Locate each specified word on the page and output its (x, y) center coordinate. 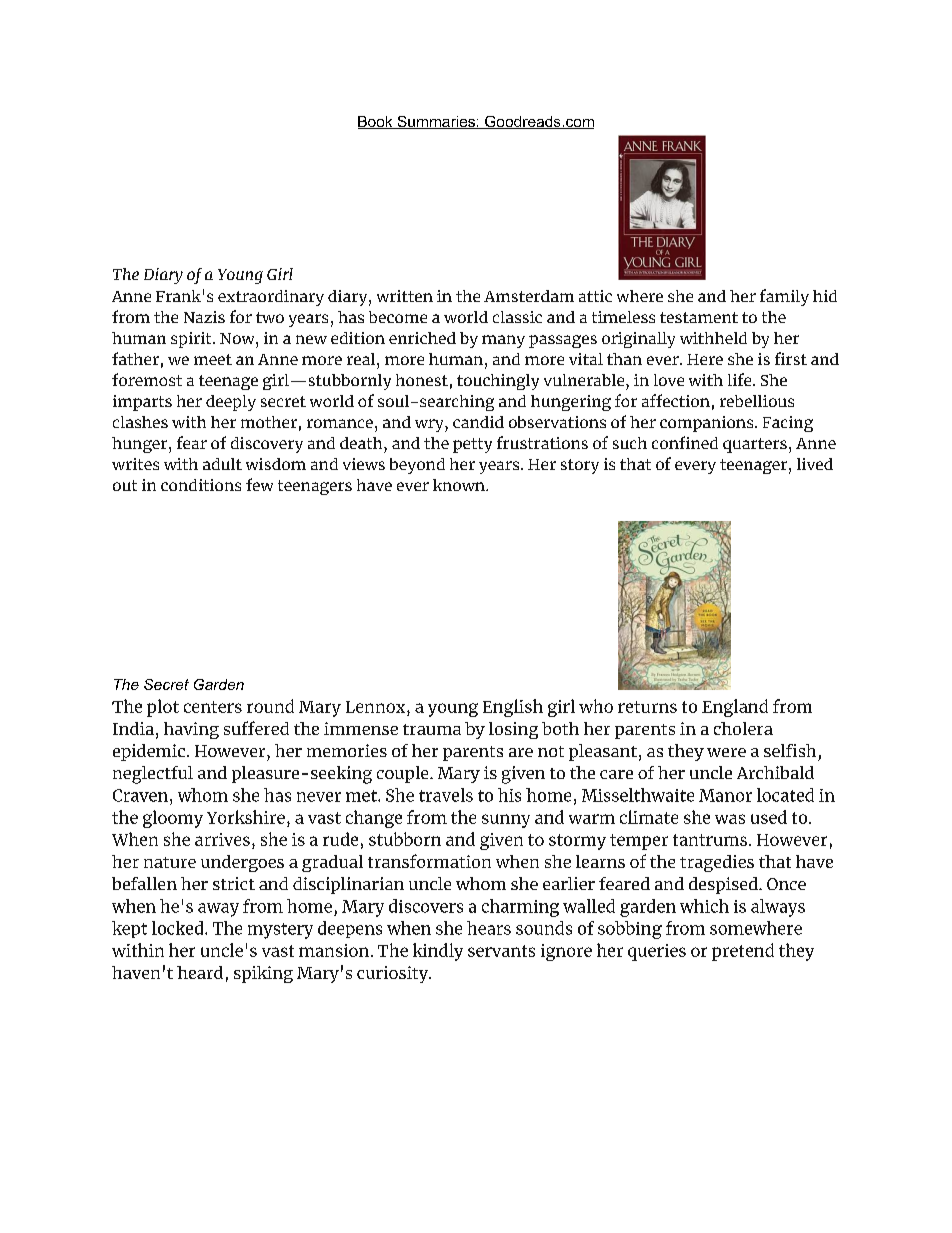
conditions (201, 485)
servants (501, 951)
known (460, 485)
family (784, 297)
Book (376, 122)
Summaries (436, 122)
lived (815, 464)
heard (200, 972)
